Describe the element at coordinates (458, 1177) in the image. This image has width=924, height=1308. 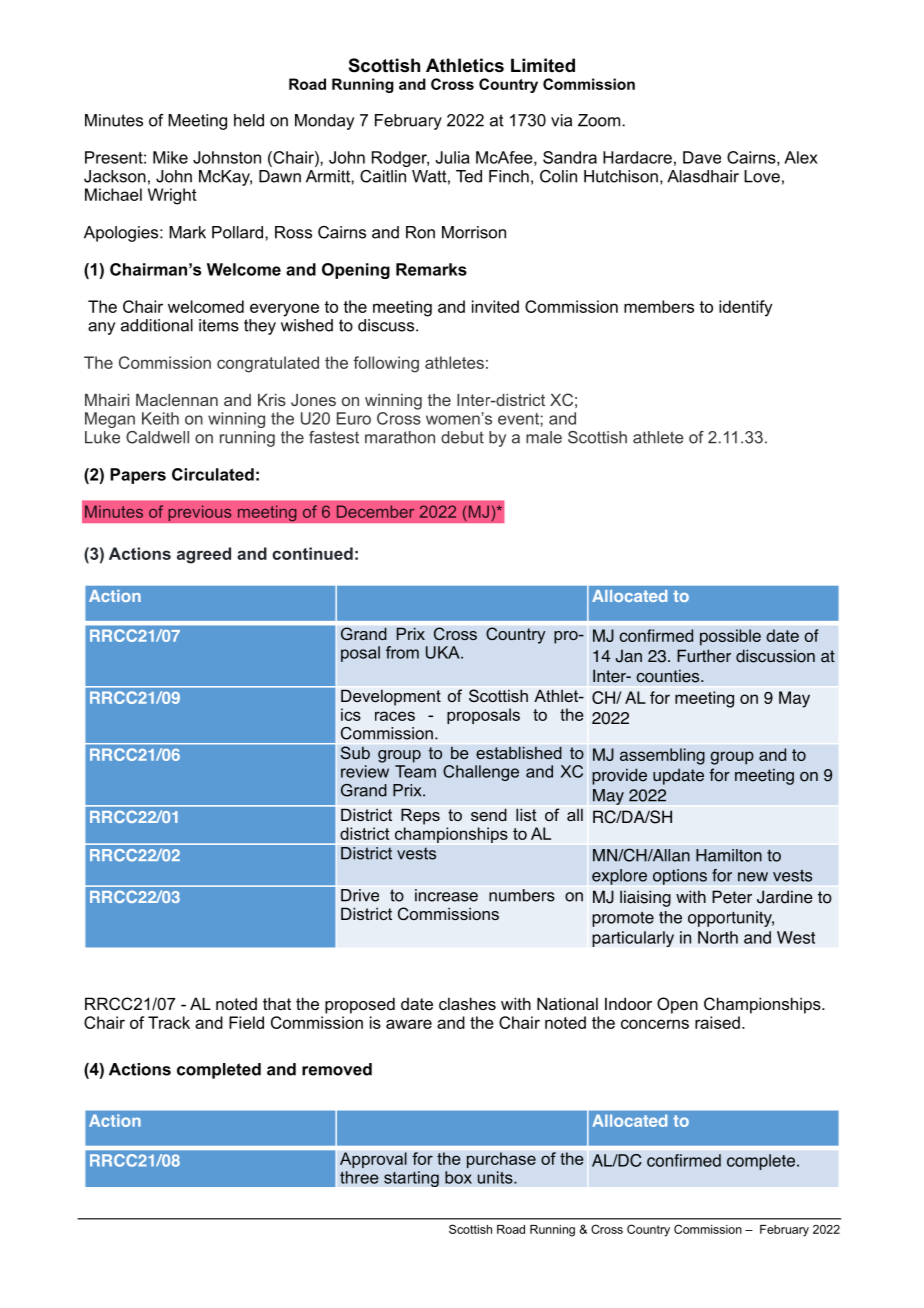
I see `box` at that location.
